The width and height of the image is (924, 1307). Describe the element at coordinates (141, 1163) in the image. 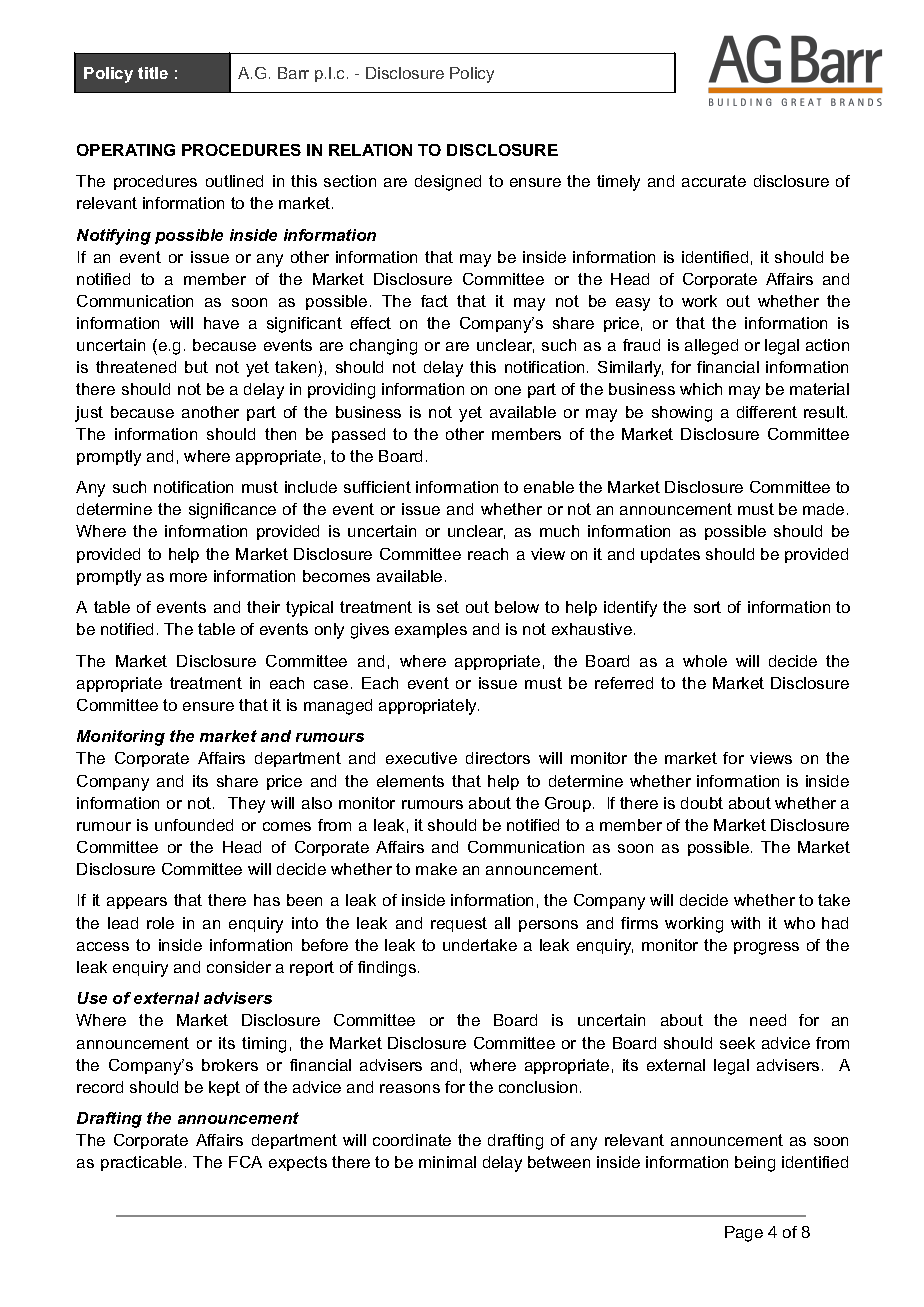

I see `practicable` at that location.
